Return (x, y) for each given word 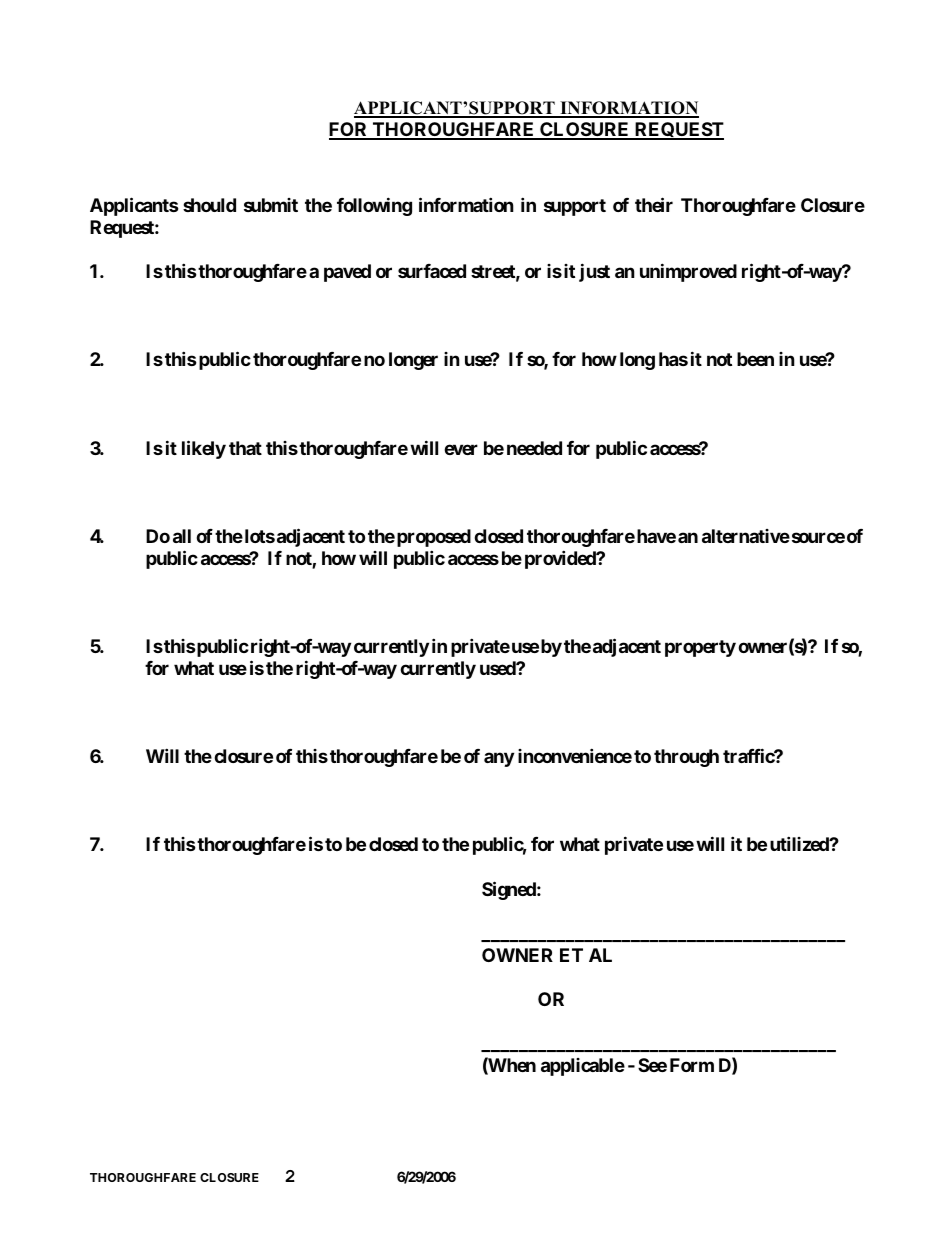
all (182, 536)
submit (271, 205)
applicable (583, 1067)
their (654, 204)
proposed (434, 538)
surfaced (432, 271)
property (700, 648)
